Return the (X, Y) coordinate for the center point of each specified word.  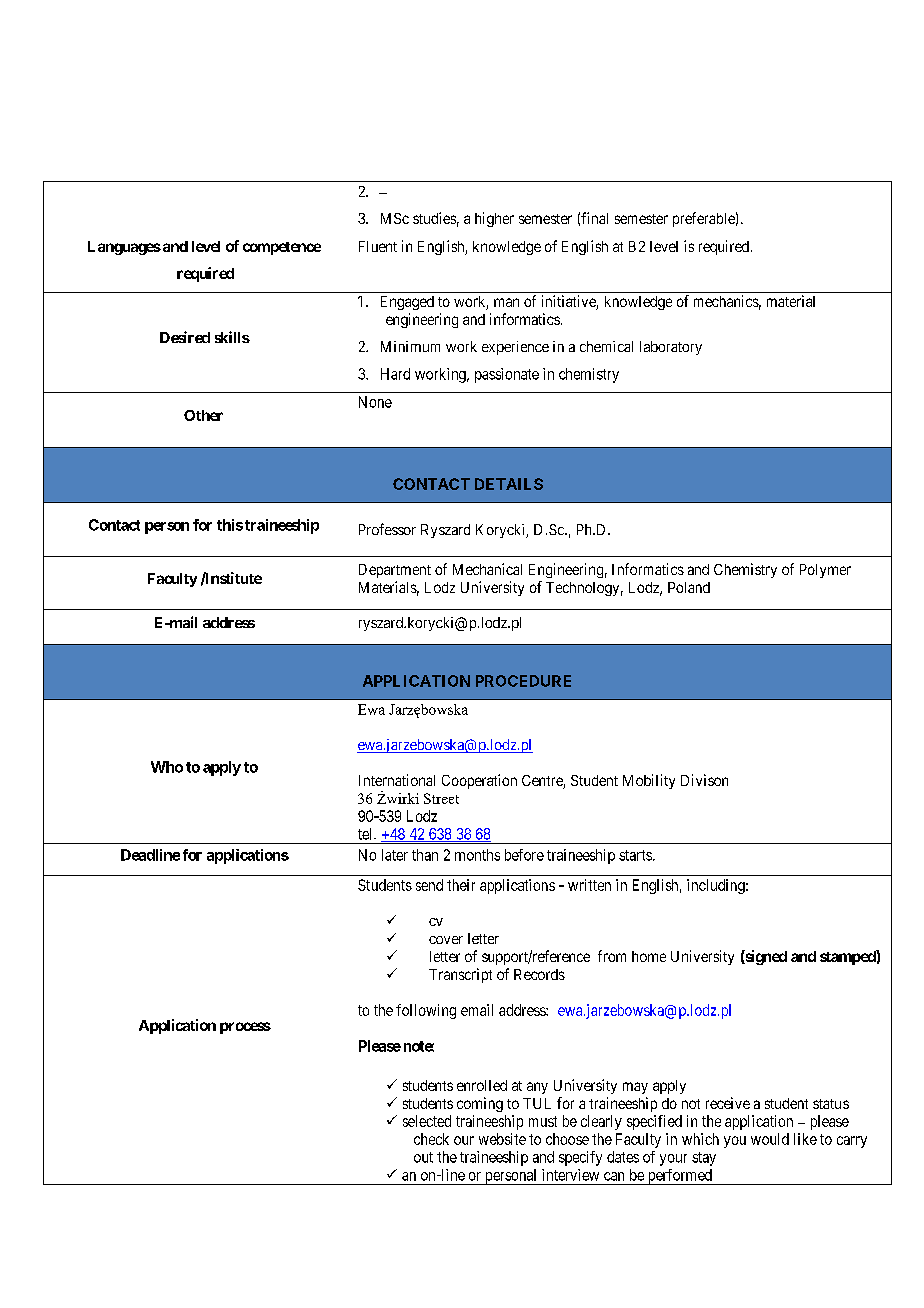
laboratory (671, 348)
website (502, 1139)
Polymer (825, 571)
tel (366, 834)
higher (494, 219)
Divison (704, 780)
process (245, 1028)
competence (282, 248)
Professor (387, 529)
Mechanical (487, 569)
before (524, 855)
